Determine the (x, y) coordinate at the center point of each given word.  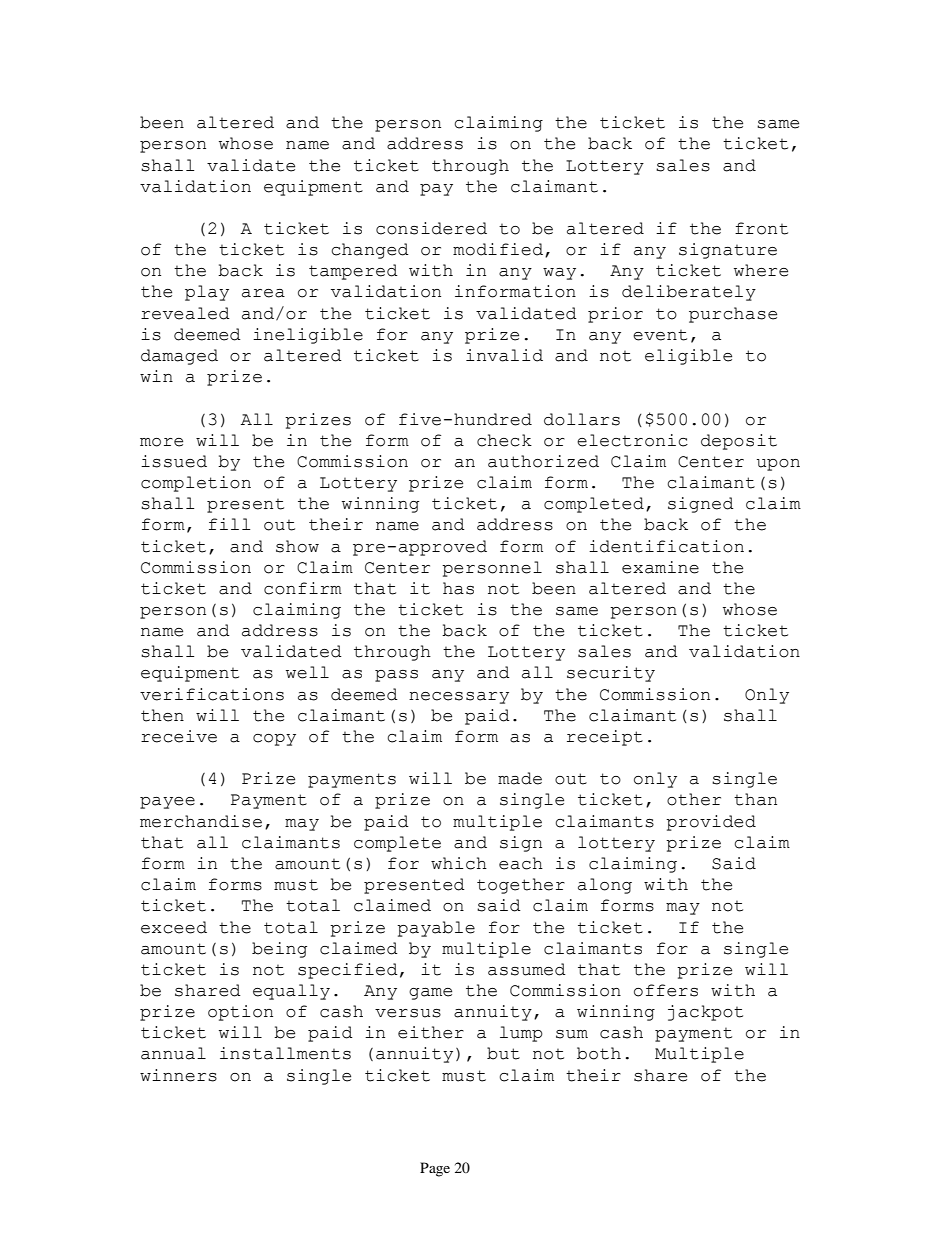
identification (666, 546)
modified (498, 249)
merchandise (201, 821)
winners (178, 1075)
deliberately (689, 293)
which (459, 863)
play (207, 293)
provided (711, 823)
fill (229, 524)
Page (435, 1169)
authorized (543, 461)
